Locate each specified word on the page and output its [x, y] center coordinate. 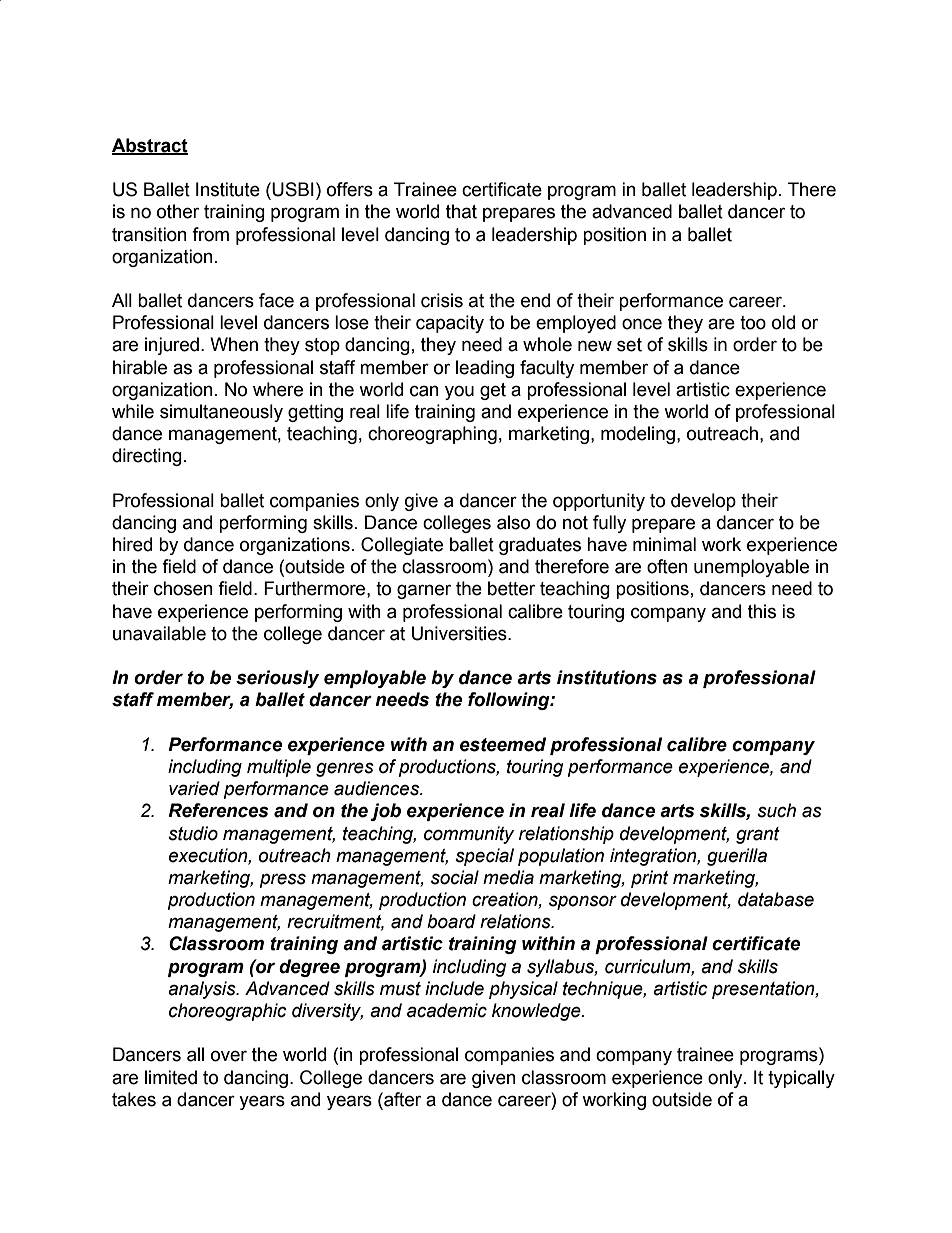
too [753, 323]
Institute [228, 189]
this [762, 611]
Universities [460, 633]
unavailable [159, 633]
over [229, 1056]
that [461, 211]
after [401, 1099]
